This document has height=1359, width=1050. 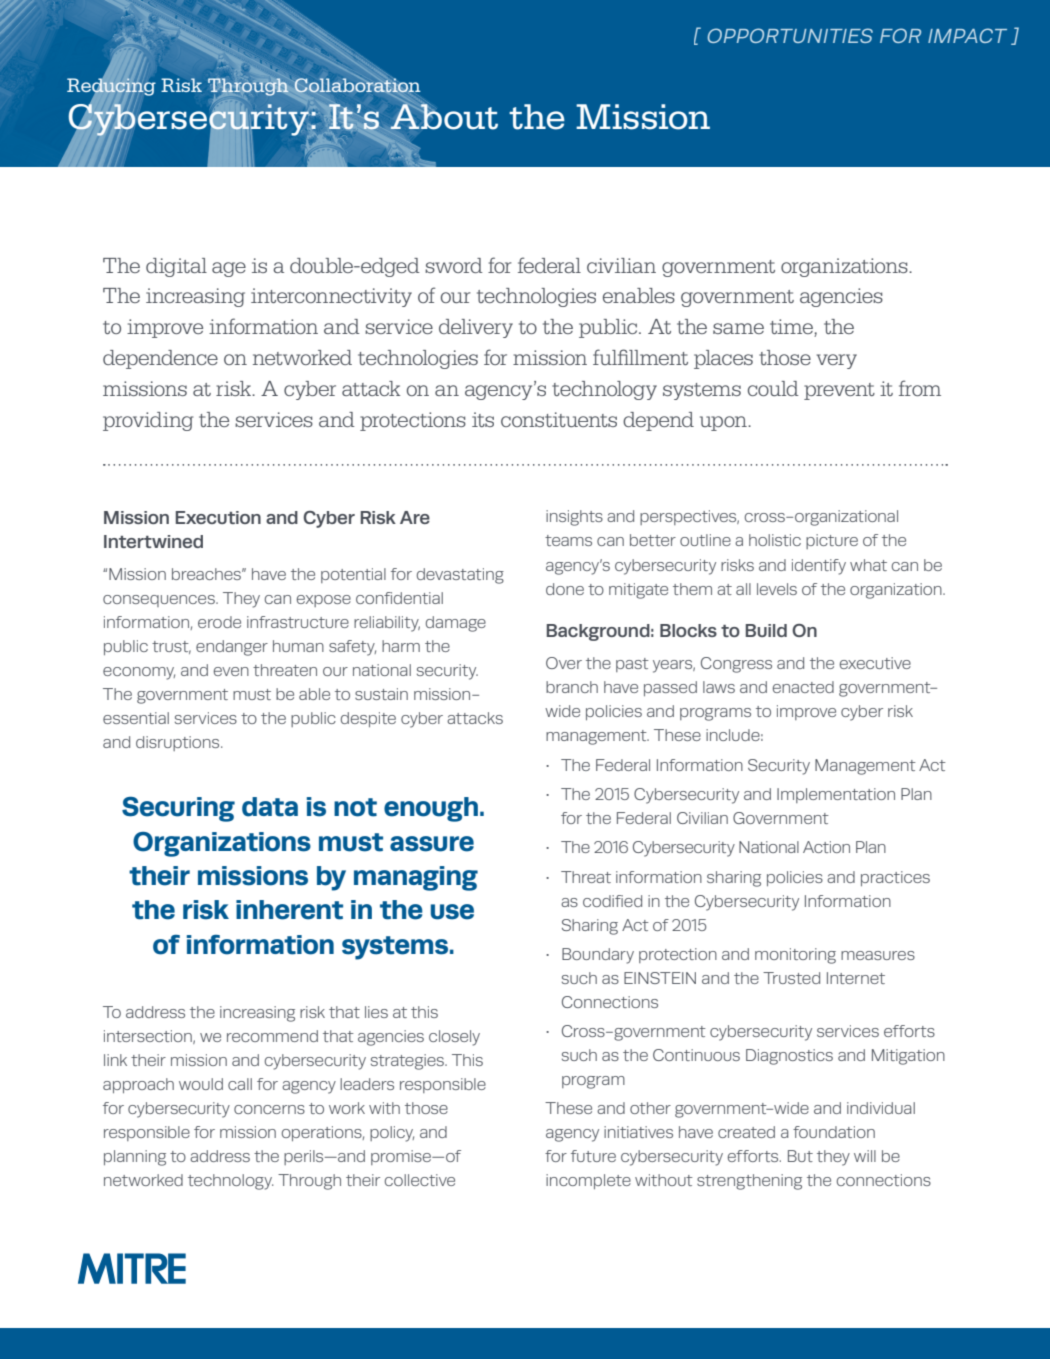 What do you see at coordinates (111, 87) in the document?
I see `Reducing` at bounding box center [111, 87].
